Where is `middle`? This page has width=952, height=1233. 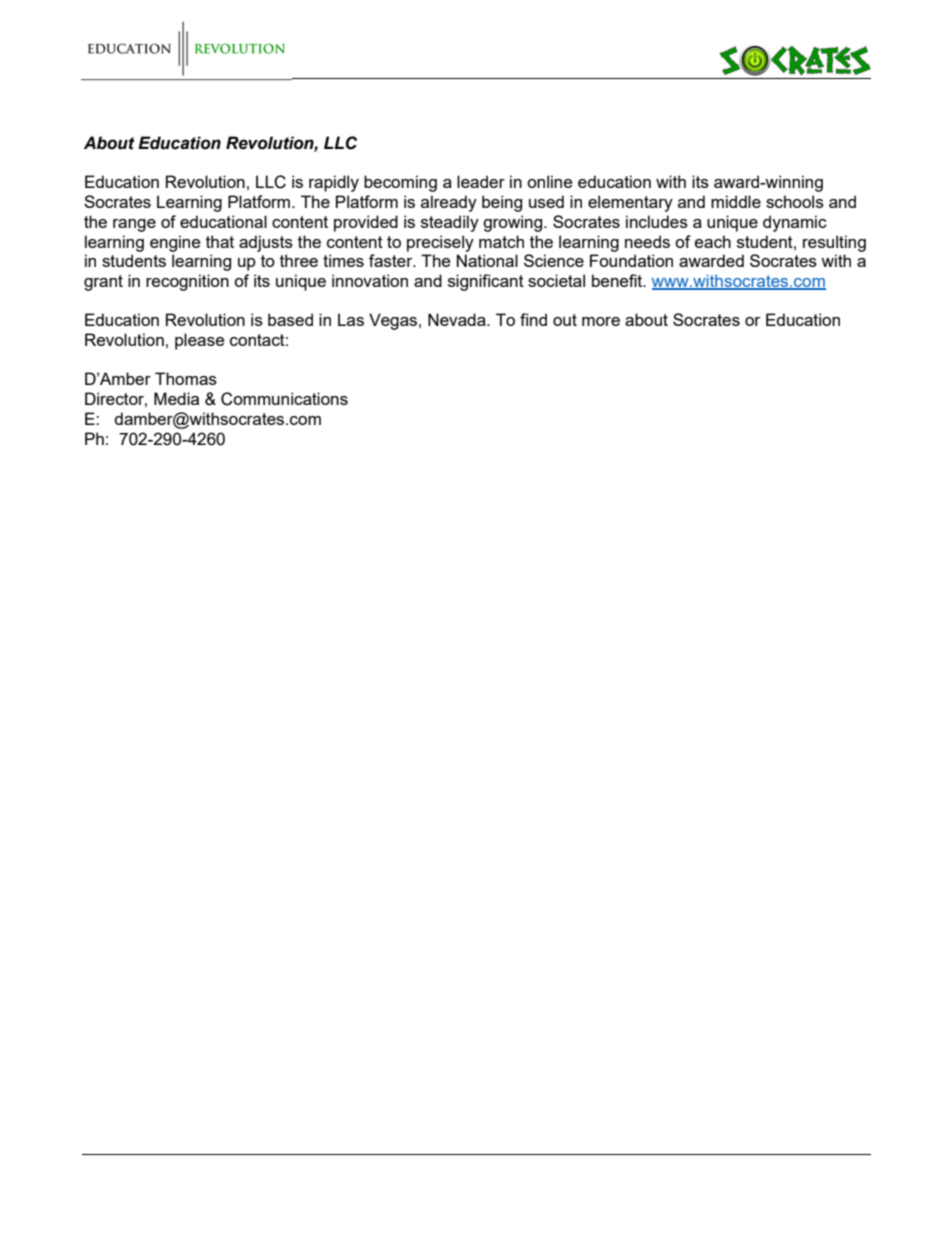
middle is located at coordinates (736, 201).
